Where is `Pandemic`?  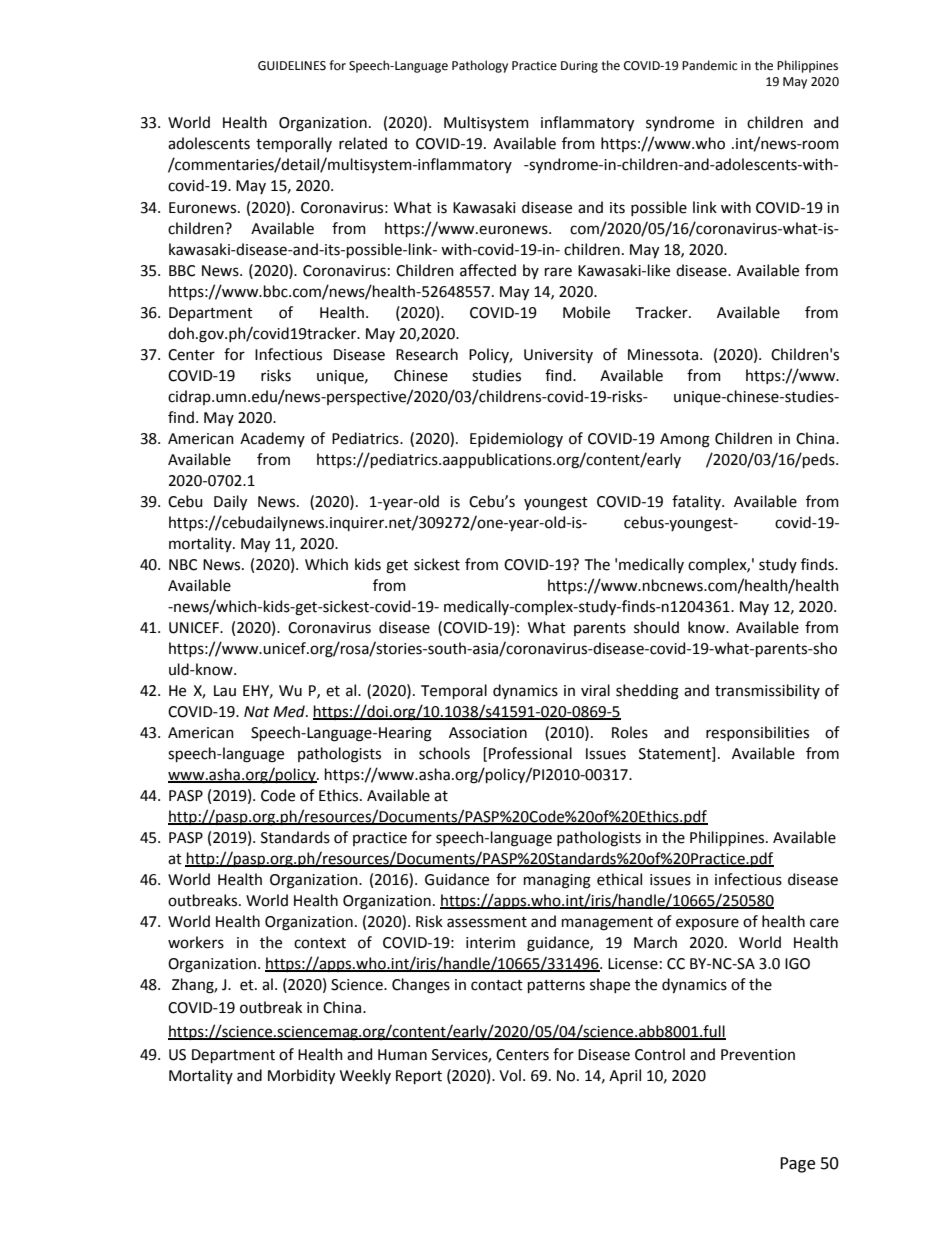 Pandemic is located at coordinates (709, 65).
